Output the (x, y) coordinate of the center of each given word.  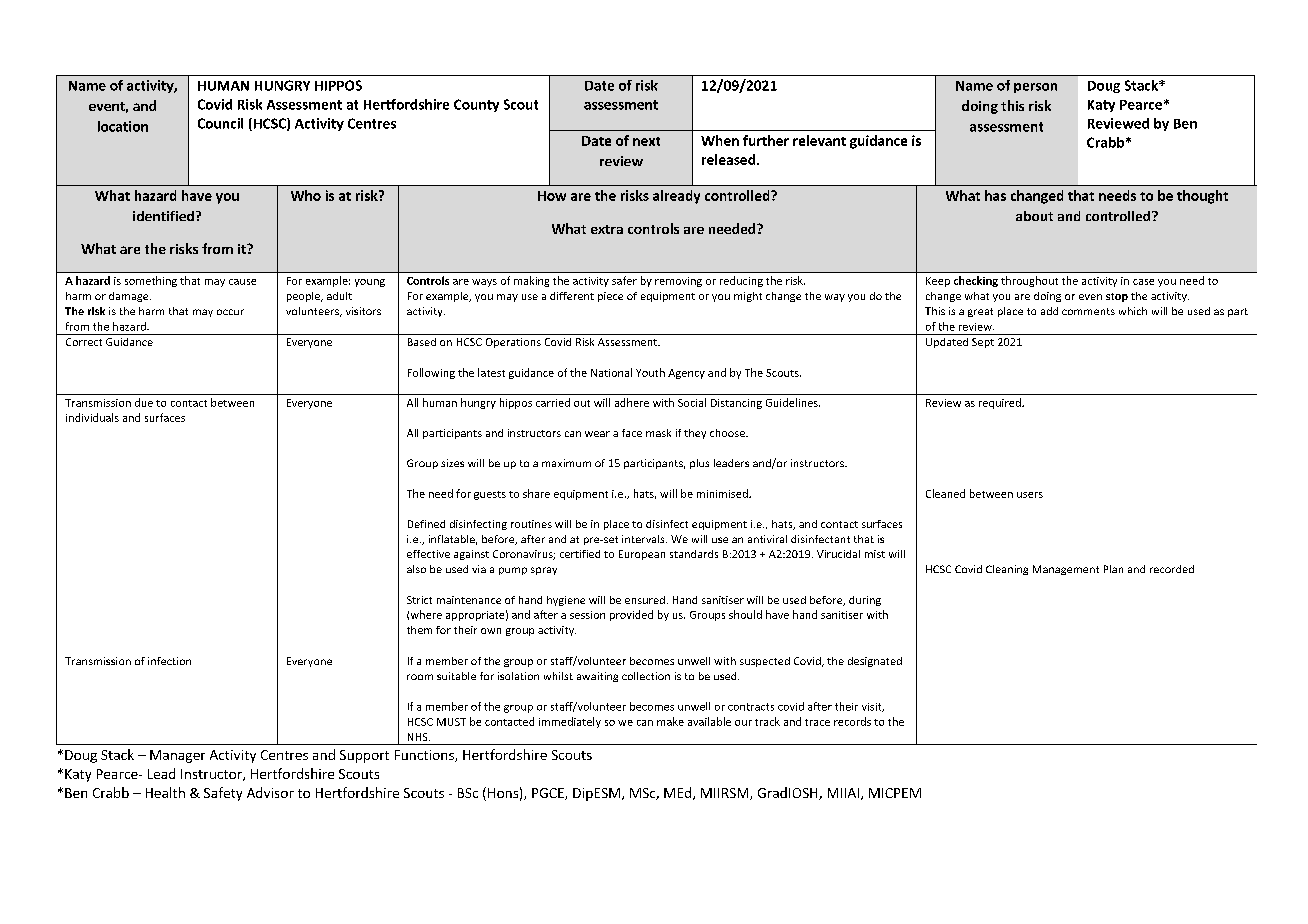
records (852, 721)
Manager (177, 756)
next (646, 141)
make (670, 721)
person (1035, 88)
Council (220, 123)
